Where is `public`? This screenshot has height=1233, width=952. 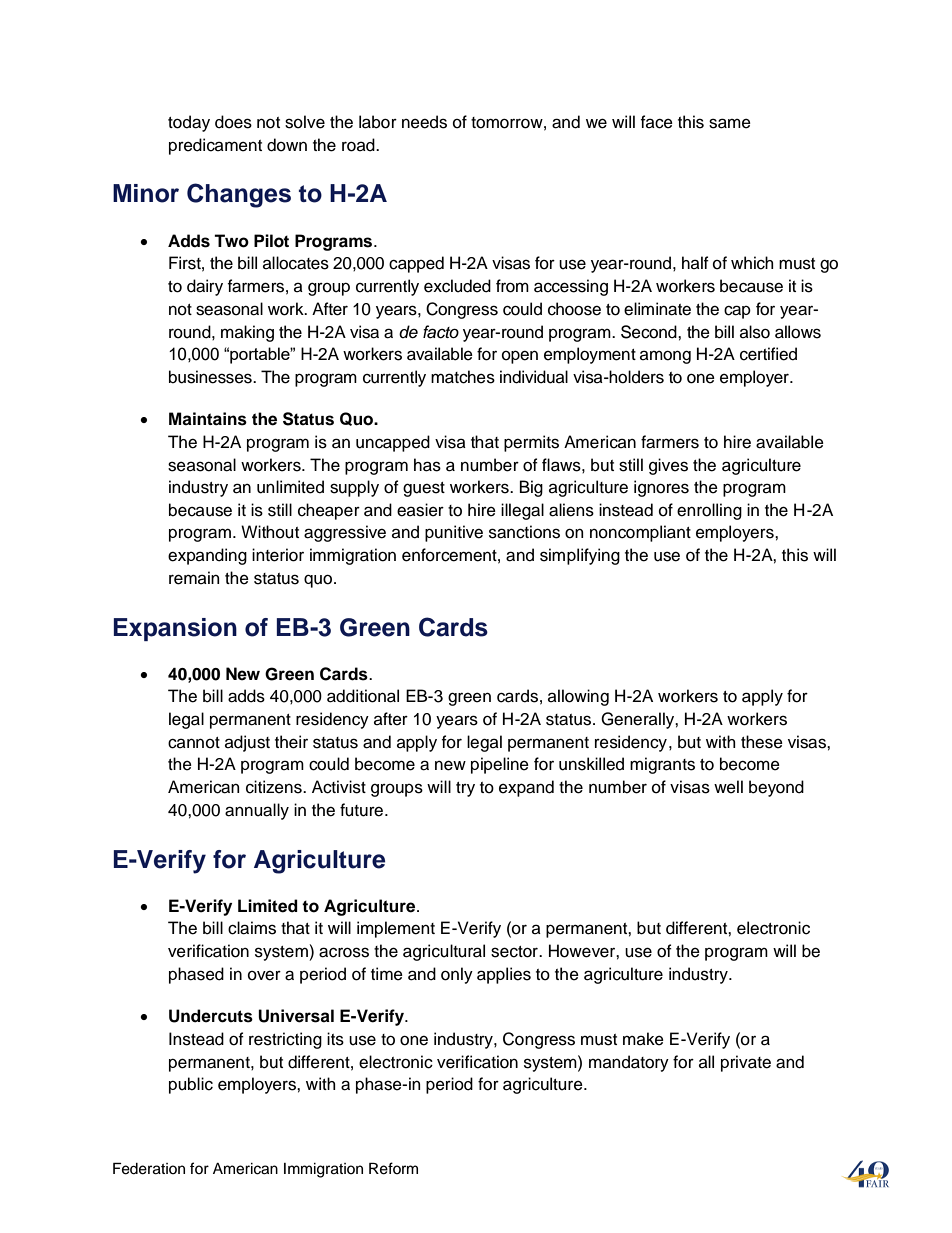
public is located at coordinates (191, 1085).
